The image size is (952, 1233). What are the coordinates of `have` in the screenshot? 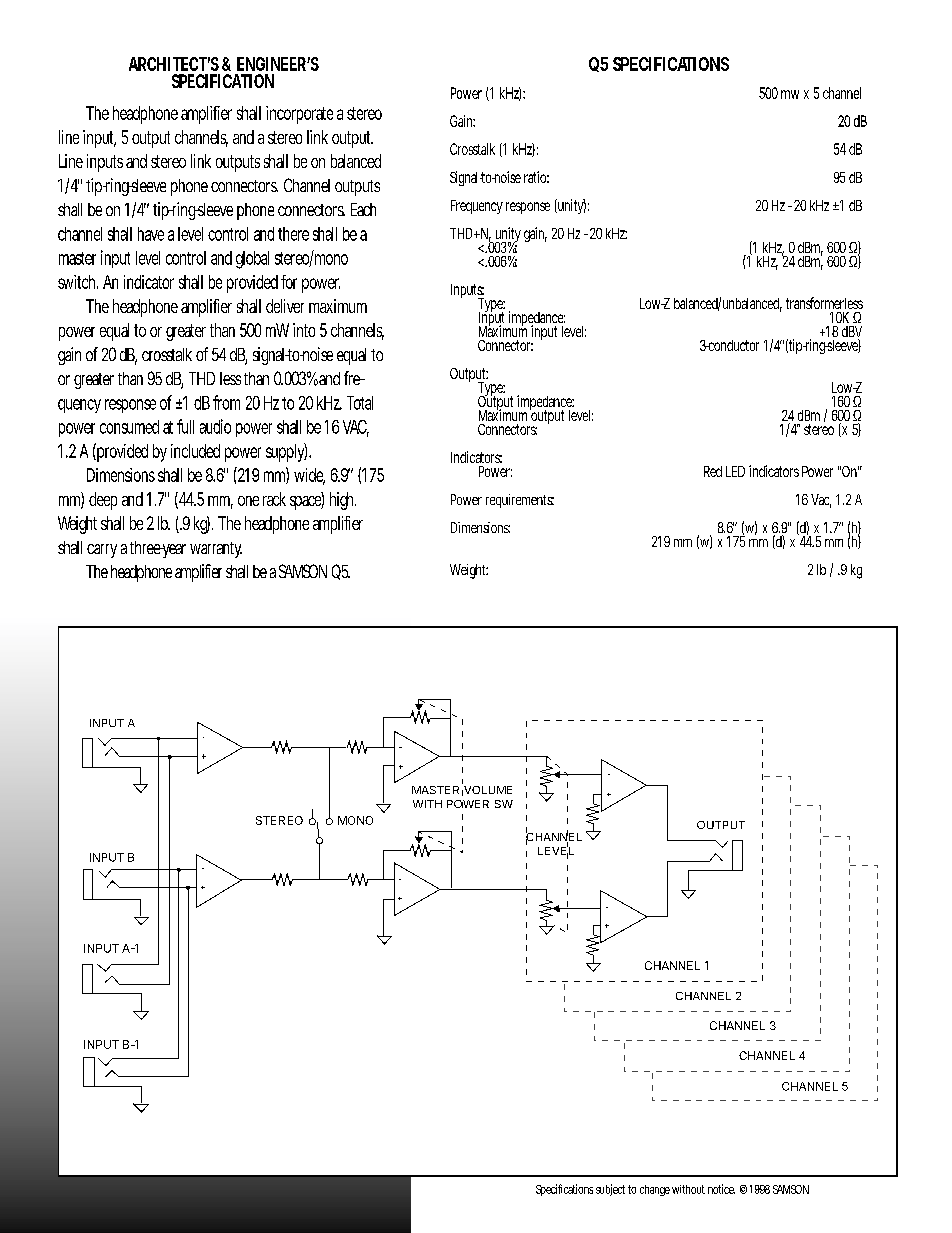 It's located at (151, 234).
